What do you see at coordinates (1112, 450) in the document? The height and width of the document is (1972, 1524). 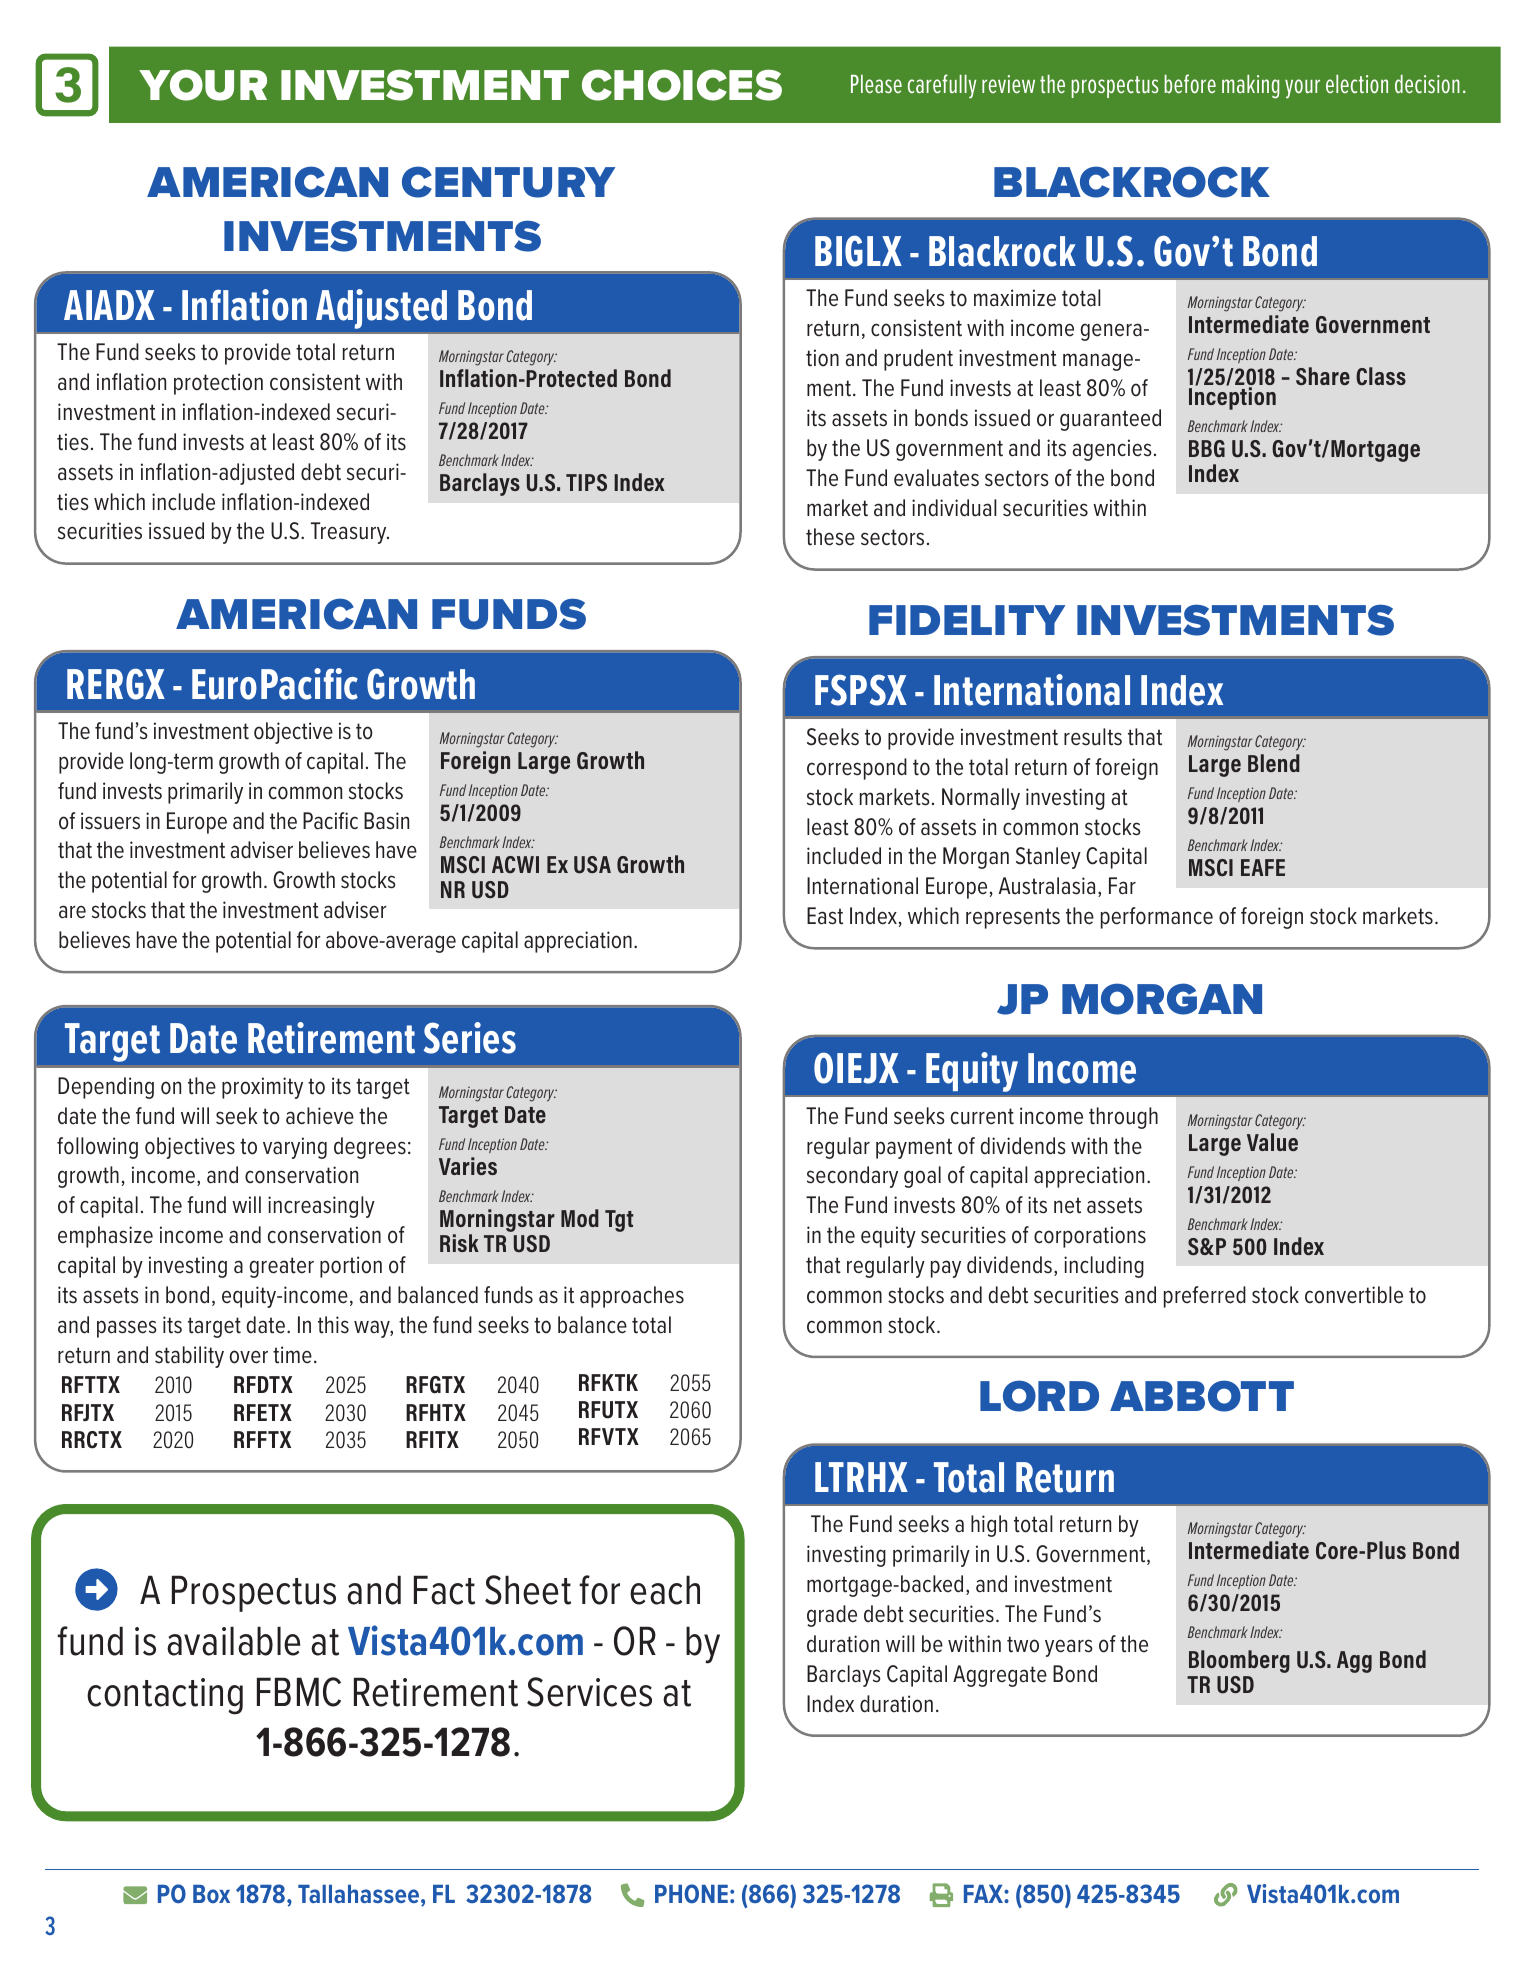 I see `agencies` at bounding box center [1112, 450].
